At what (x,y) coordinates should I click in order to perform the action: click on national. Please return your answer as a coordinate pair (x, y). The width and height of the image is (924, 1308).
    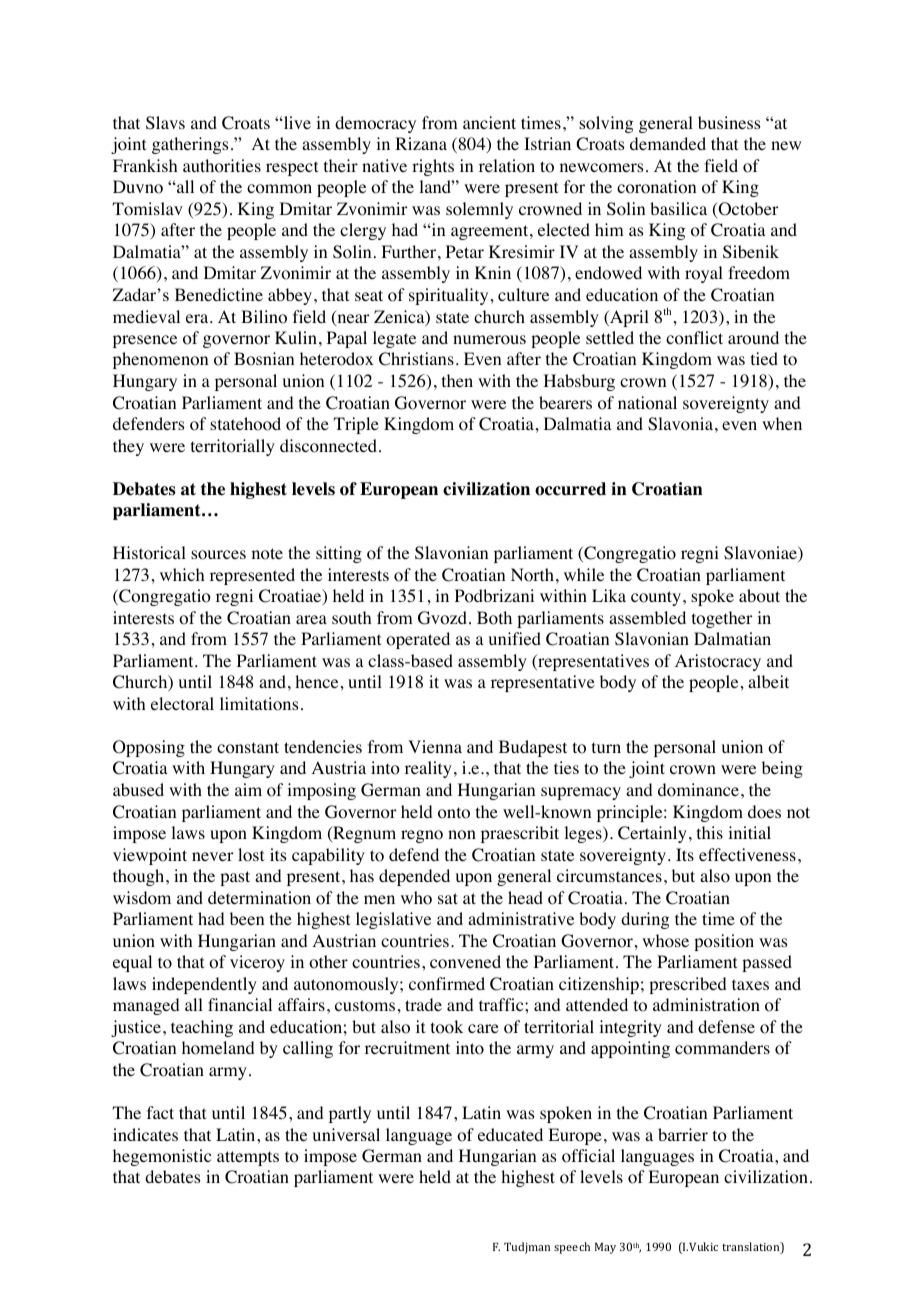
    Looking at the image, I should click on (647, 403).
